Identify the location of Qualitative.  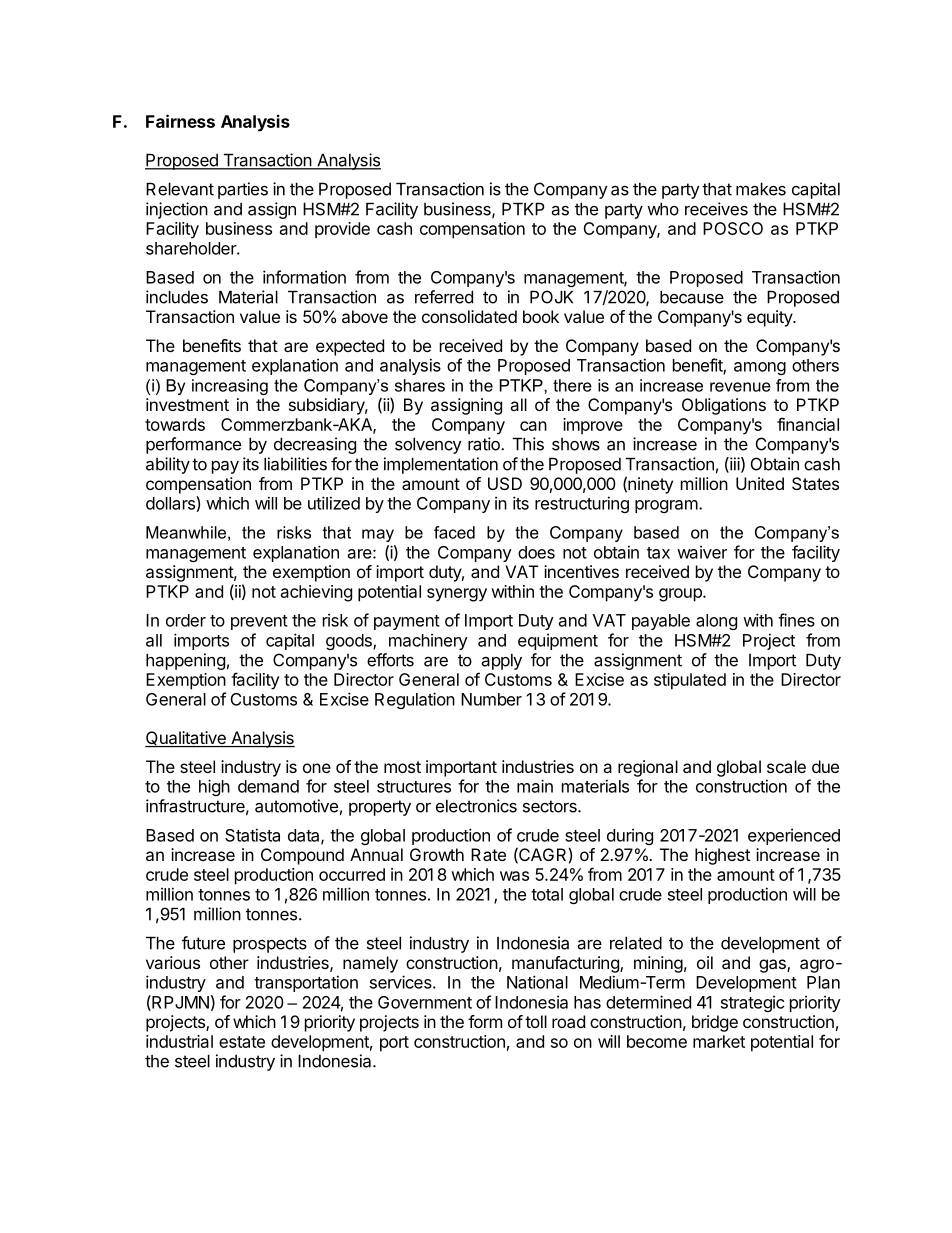
(186, 739).
